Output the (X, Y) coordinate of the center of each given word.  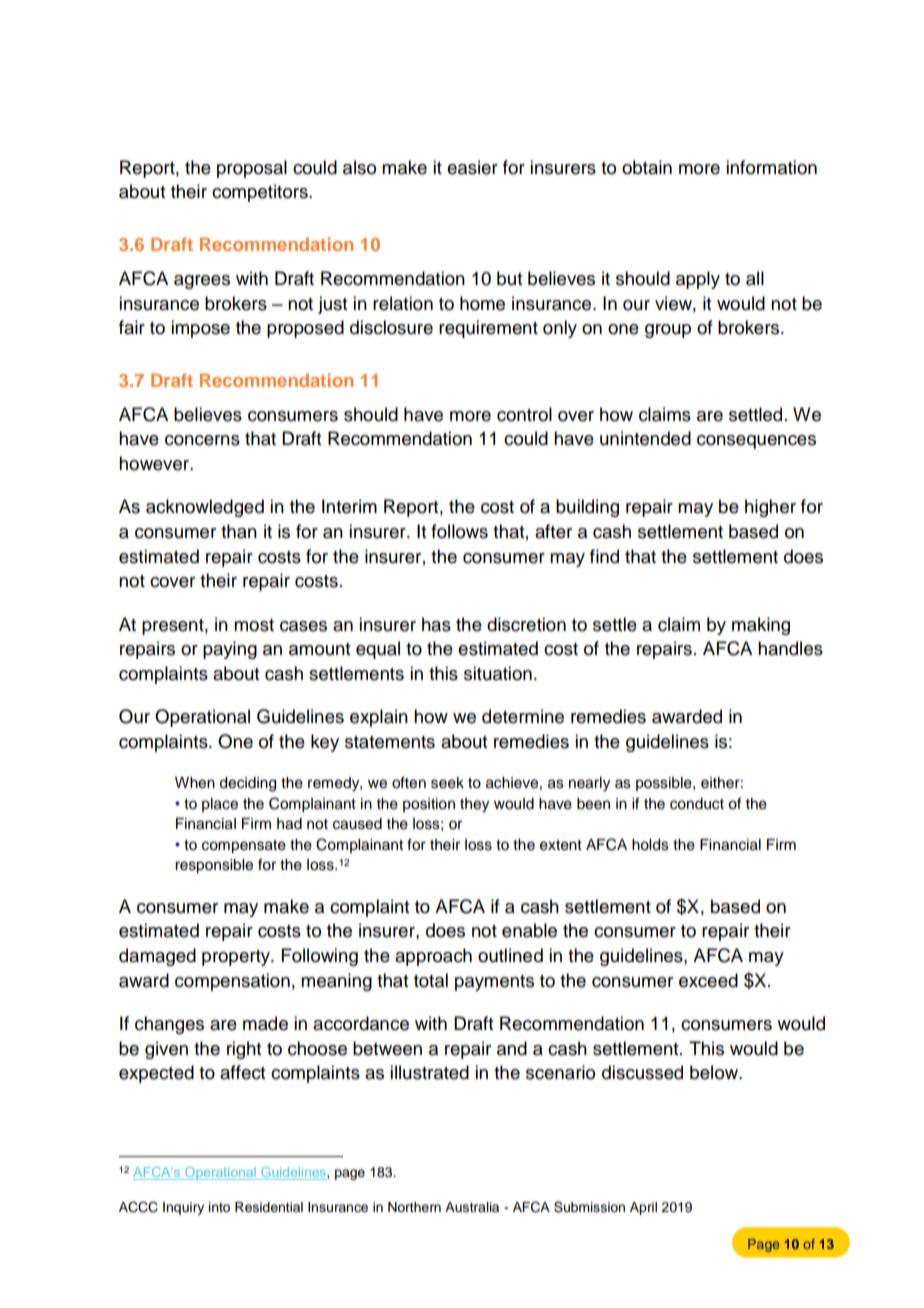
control (524, 414)
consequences (756, 442)
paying (230, 650)
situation (498, 673)
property (237, 958)
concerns (202, 440)
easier (472, 167)
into (219, 1207)
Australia (472, 1207)
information (771, 167)
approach (433, 957)
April (643, 1208)
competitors (261, 193)
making (761, 626)
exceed (708, 980)
